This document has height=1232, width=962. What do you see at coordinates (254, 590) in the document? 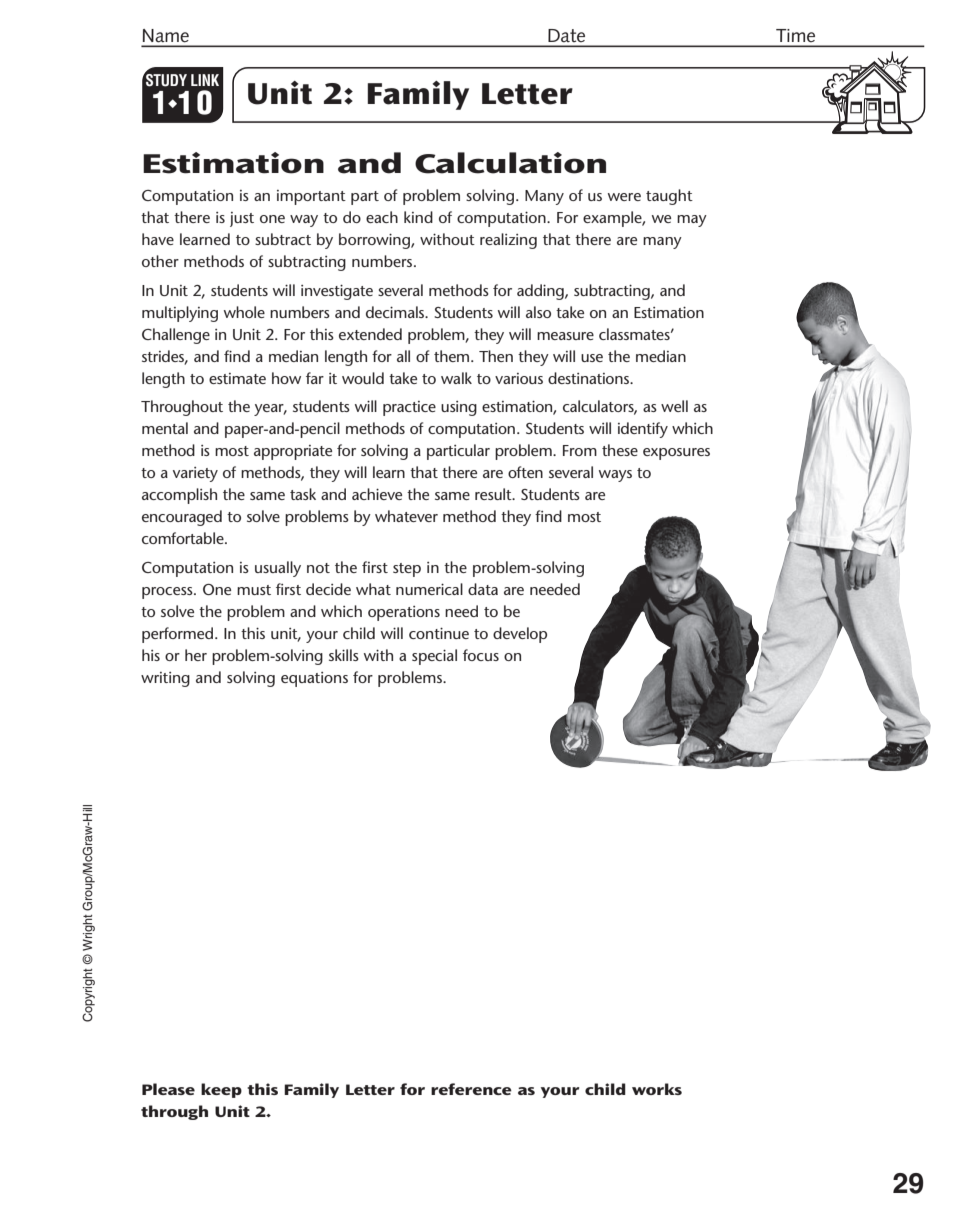
I see `must` at bounding box center [254, 590].
